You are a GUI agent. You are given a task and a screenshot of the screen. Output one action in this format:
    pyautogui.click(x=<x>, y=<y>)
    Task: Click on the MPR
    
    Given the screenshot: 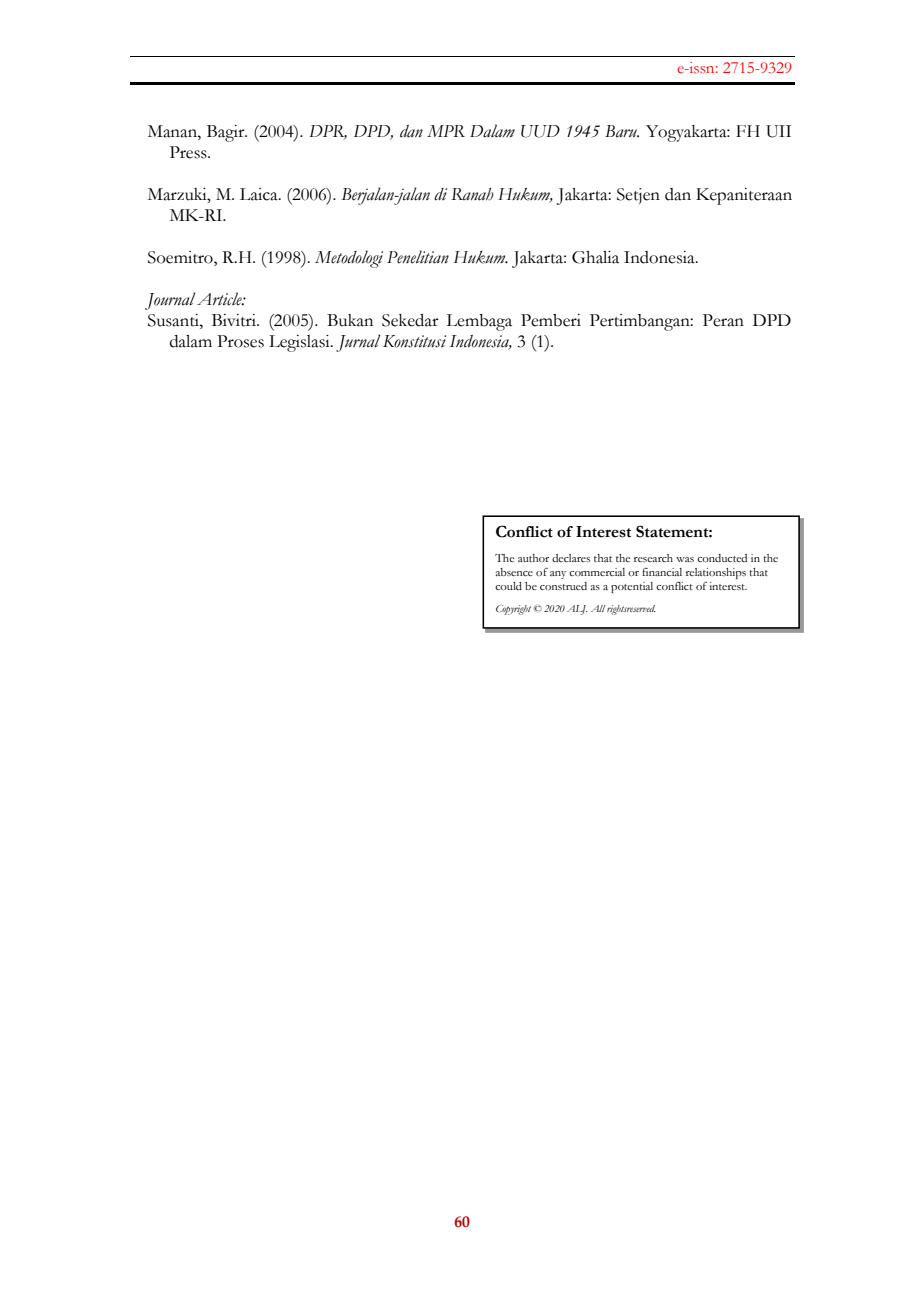 What is the action you would take?
    pyautogui.click(x=446, y=131)
